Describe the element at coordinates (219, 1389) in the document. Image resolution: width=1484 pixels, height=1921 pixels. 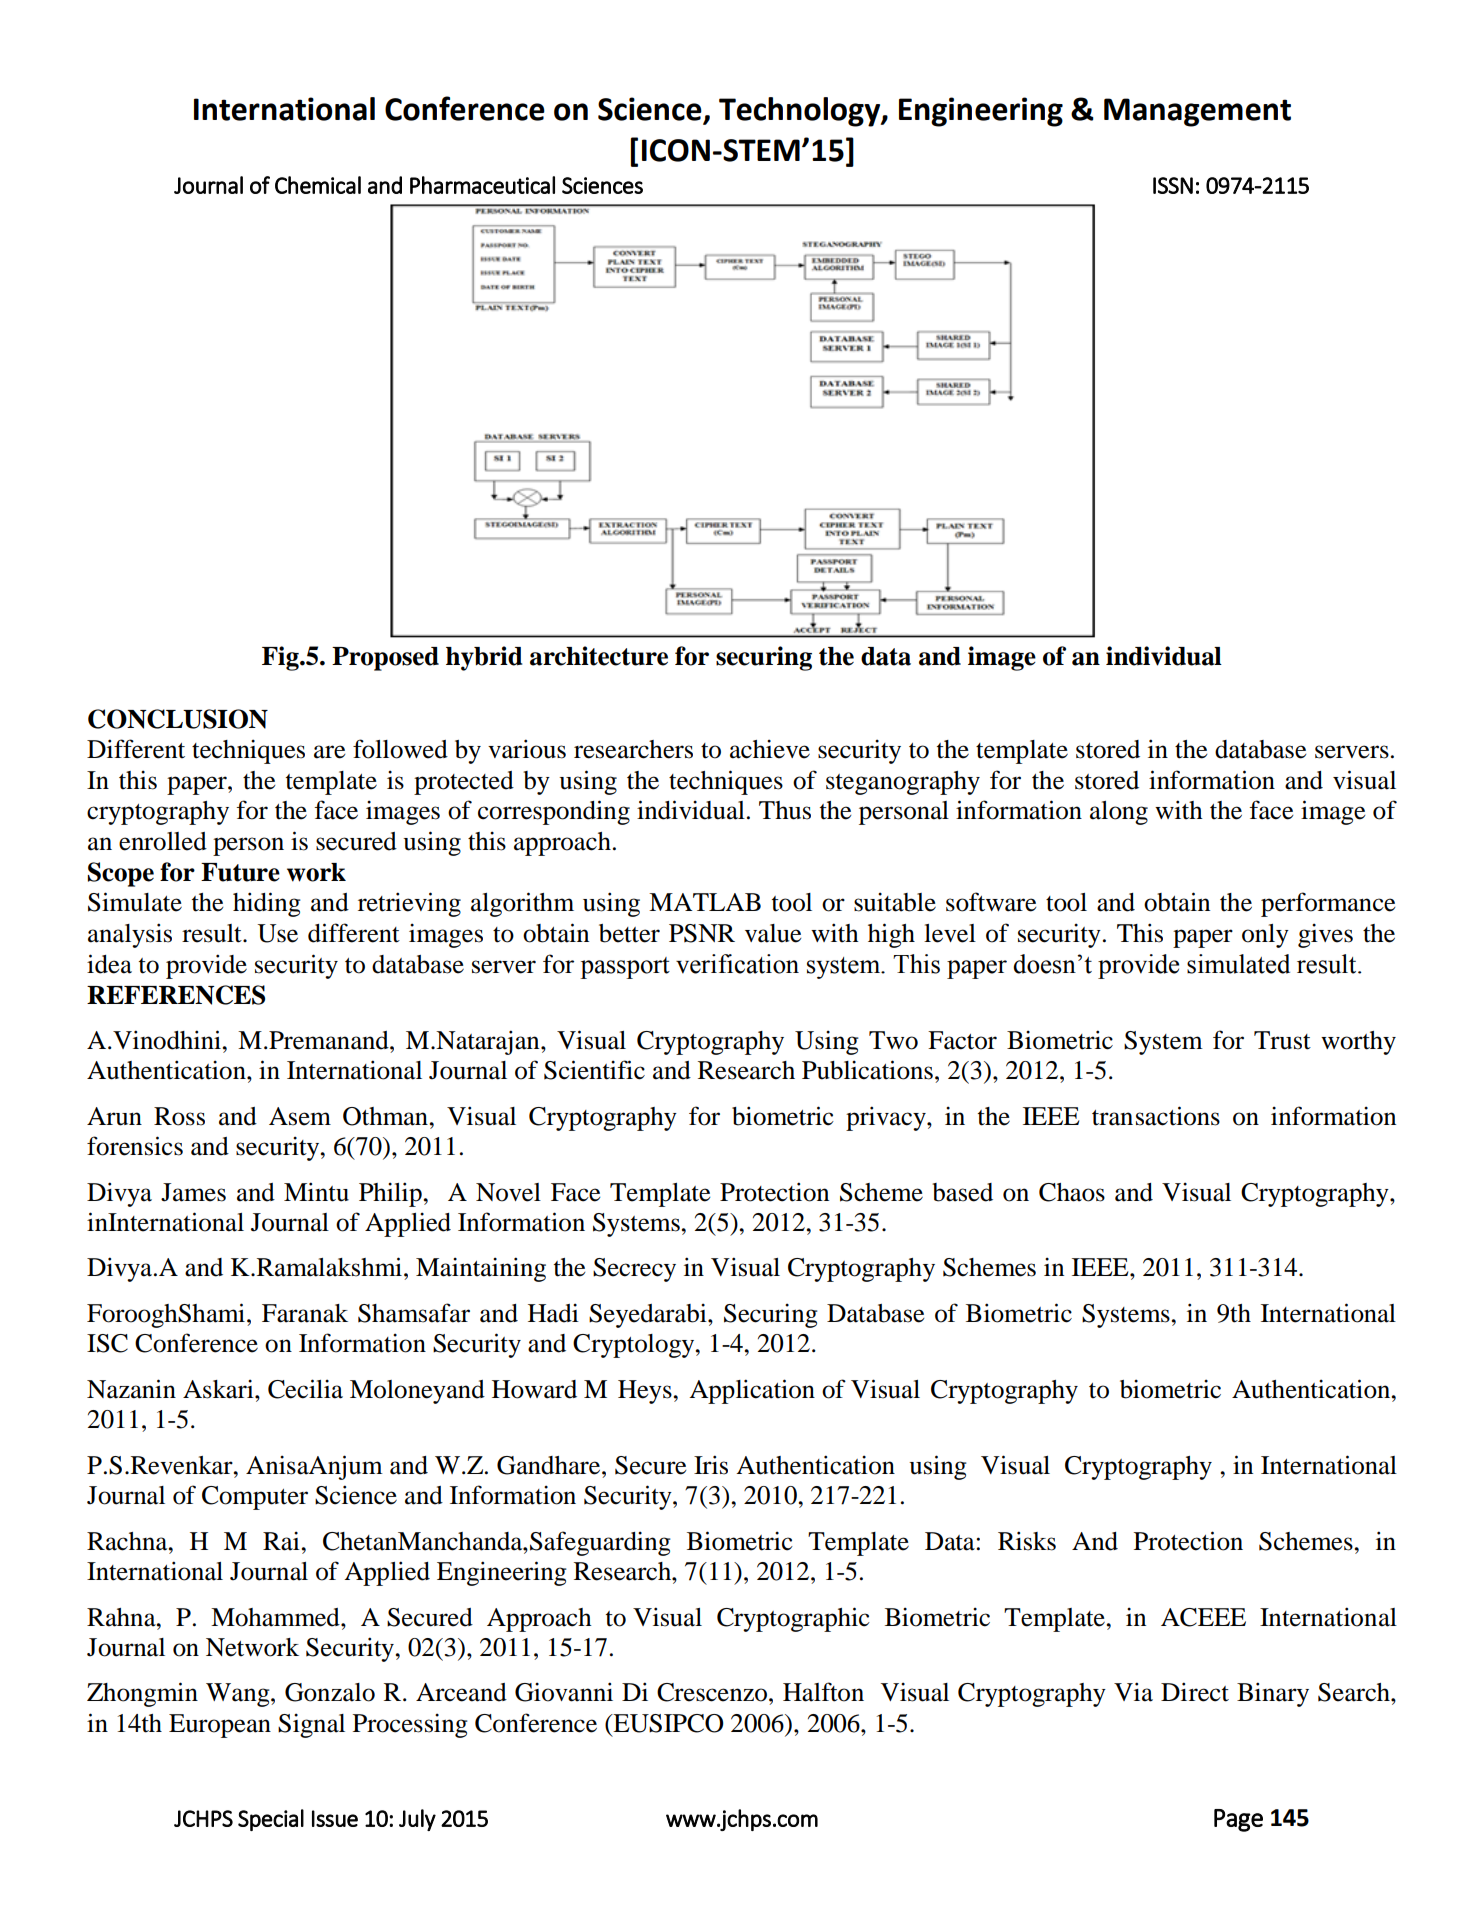
I see `Askari` at that location.
